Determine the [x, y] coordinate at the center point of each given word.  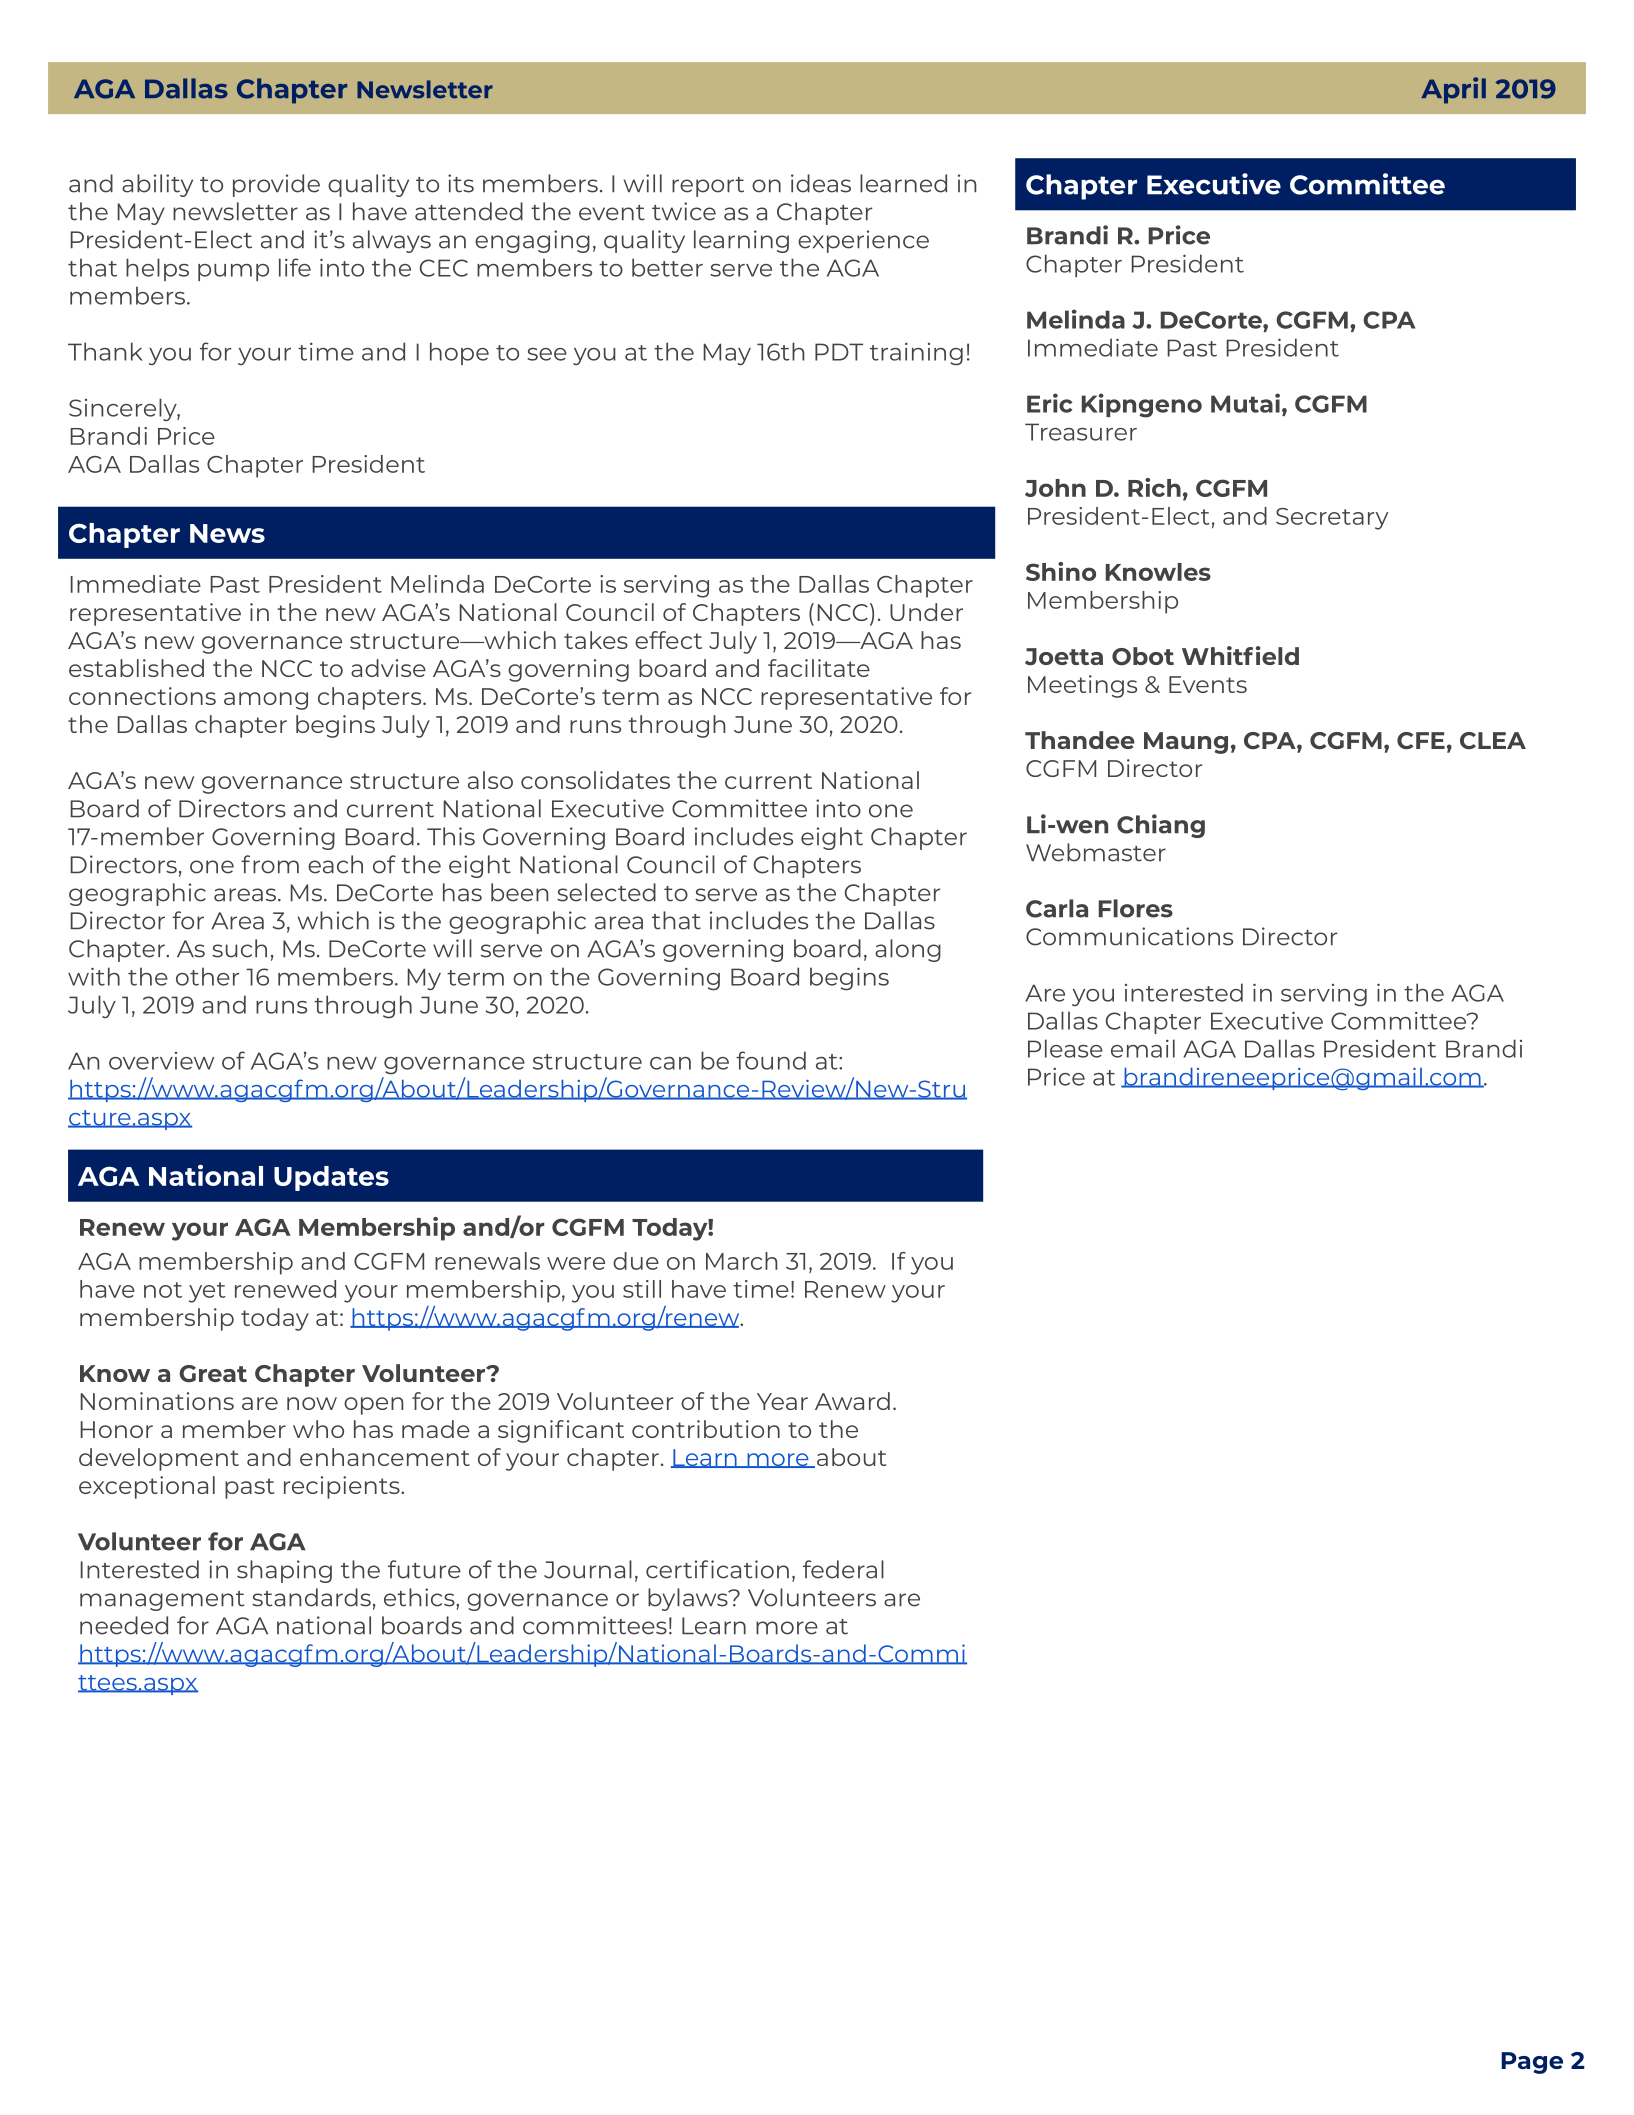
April [1453, 90]
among [266, 701]
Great [213, 1374]
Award [852, 1401]
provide [276, 185]
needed [124, 1625]
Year [782, 1401]
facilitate [819, 668]
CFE [1421, 741]
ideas [821, 183]
